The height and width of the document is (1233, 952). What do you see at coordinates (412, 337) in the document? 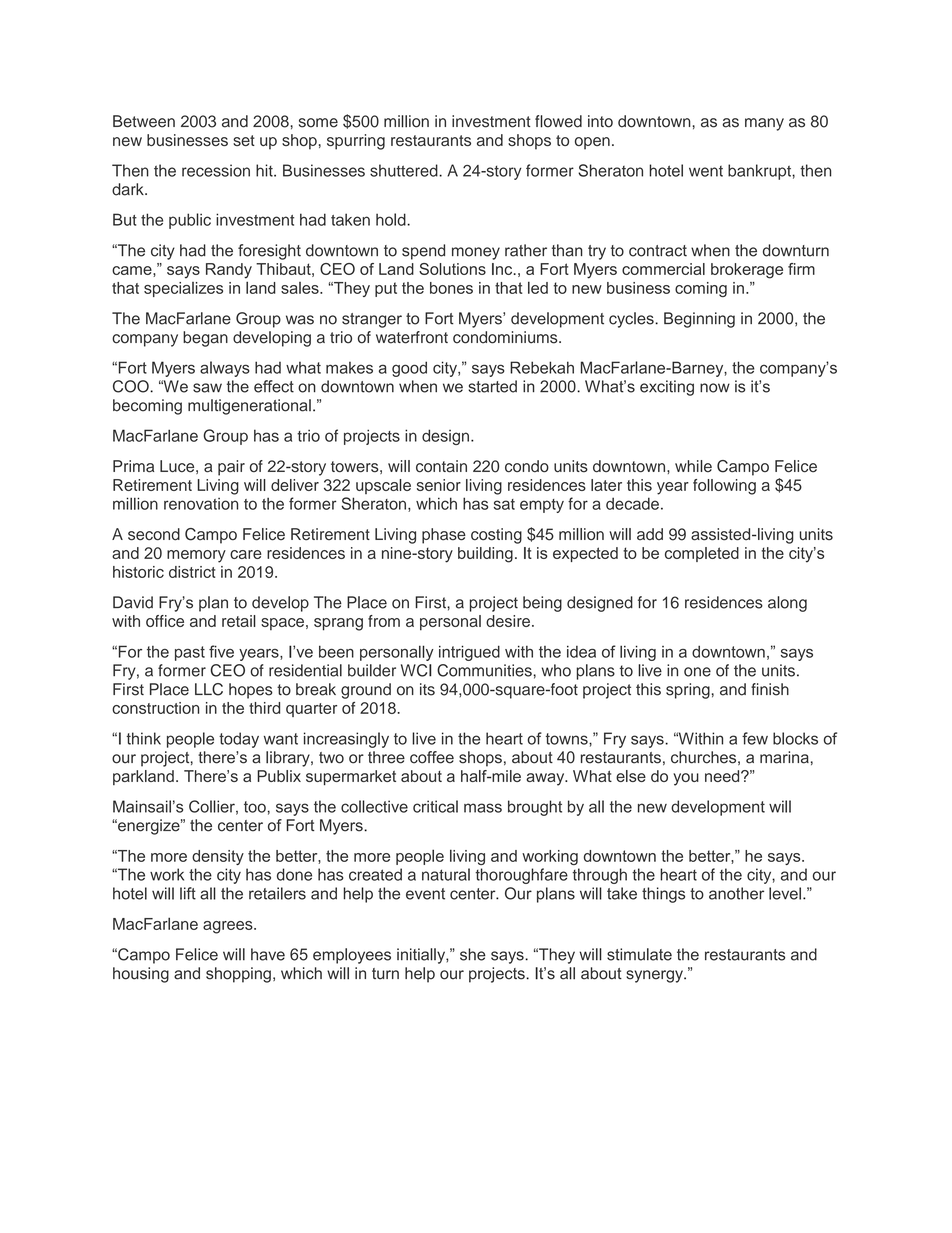
I see `waterfront` at bounding box center [412, 337].
